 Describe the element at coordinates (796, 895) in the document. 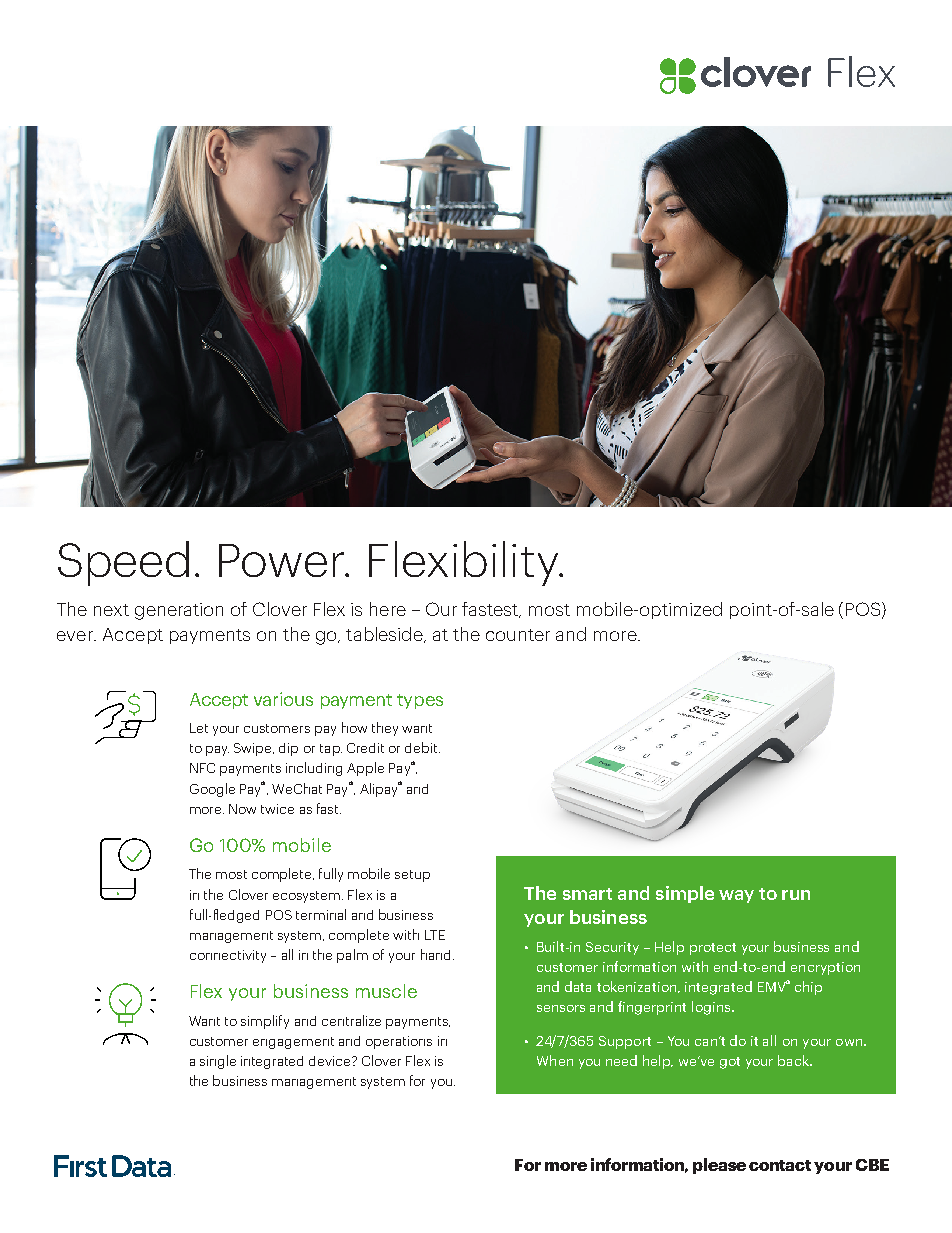

I see `run` at that location.
